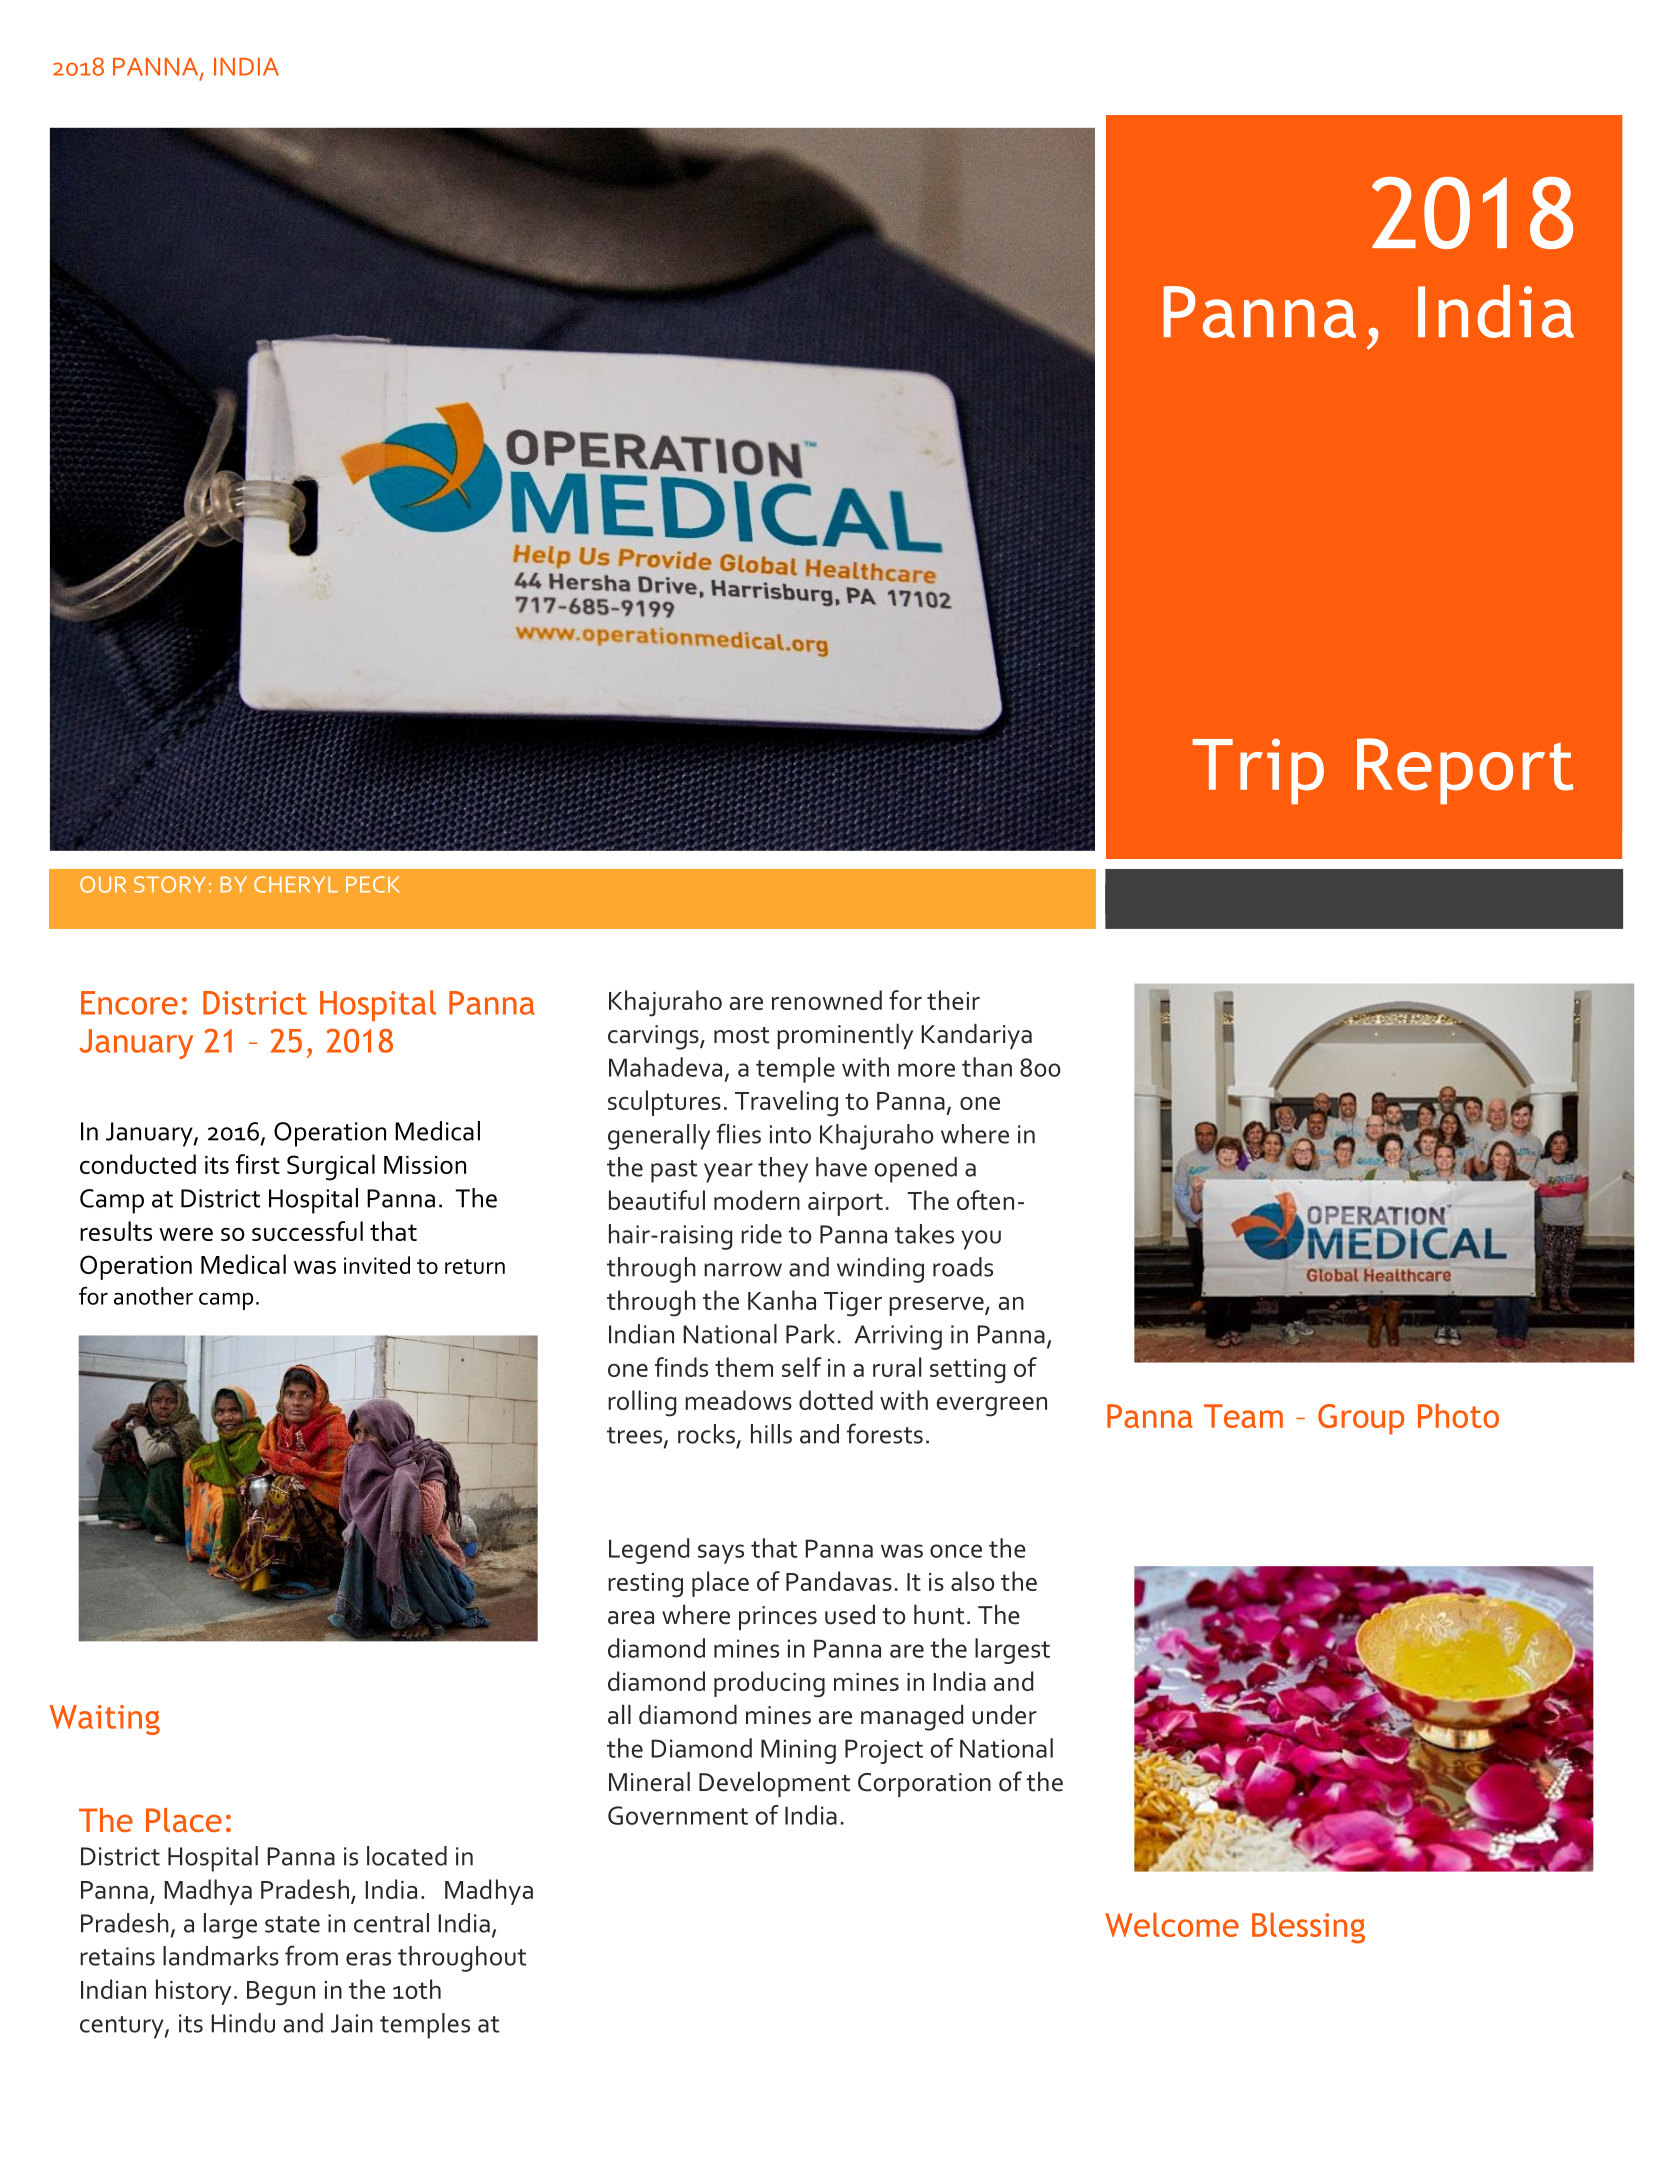 The image size is (1672, 2163). I want to click on under, so click(1004, 1714).
